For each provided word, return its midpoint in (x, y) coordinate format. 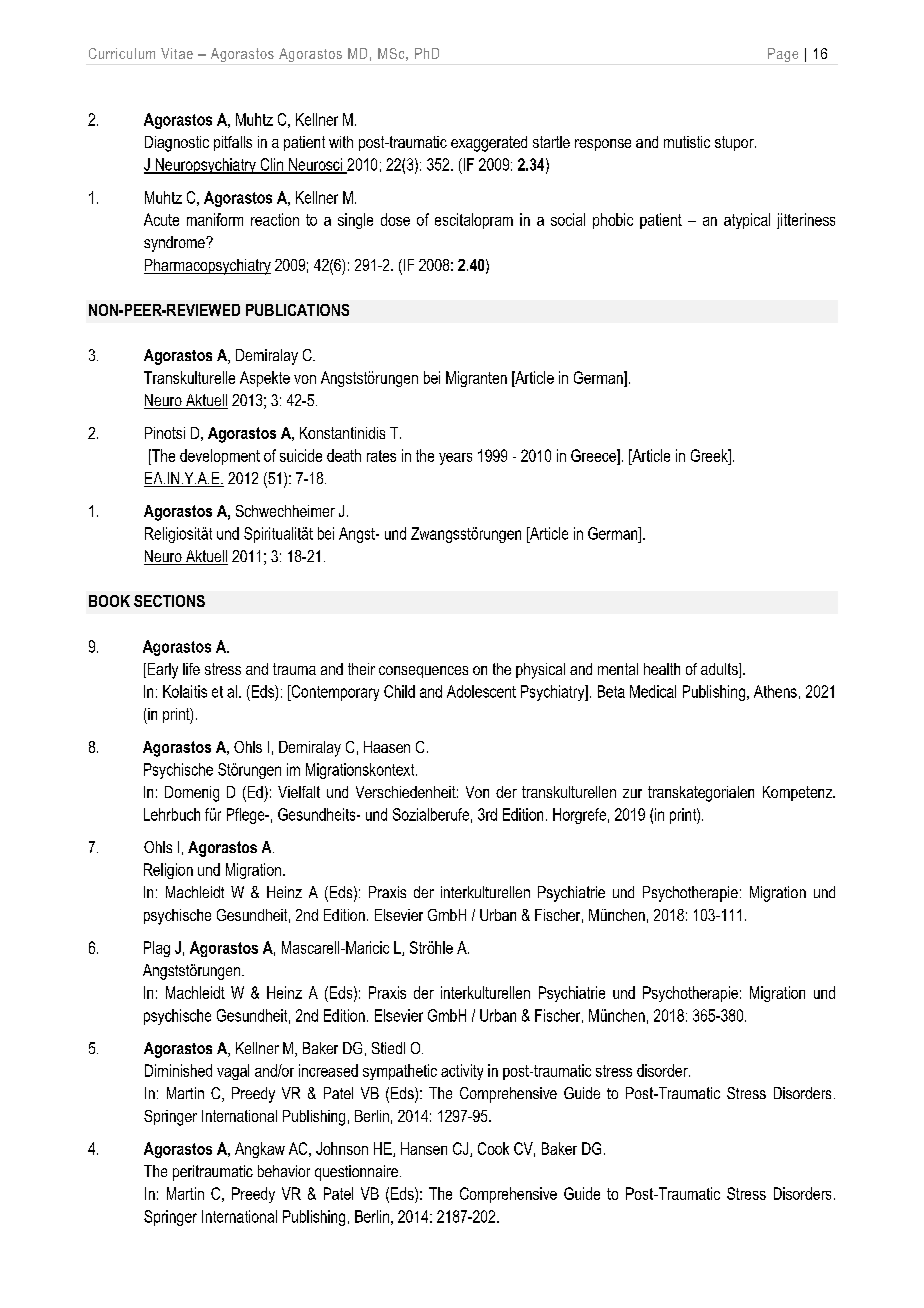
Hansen (424, 1148)
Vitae (177, 53)
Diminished (178, 1070)
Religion (168, 871)
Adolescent (481, 691)
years (455, 459)
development (220, 457)
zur (632, 793)
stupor (735, 143)
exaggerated (489, 144)
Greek (710, 455)
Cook (493, 1148)
